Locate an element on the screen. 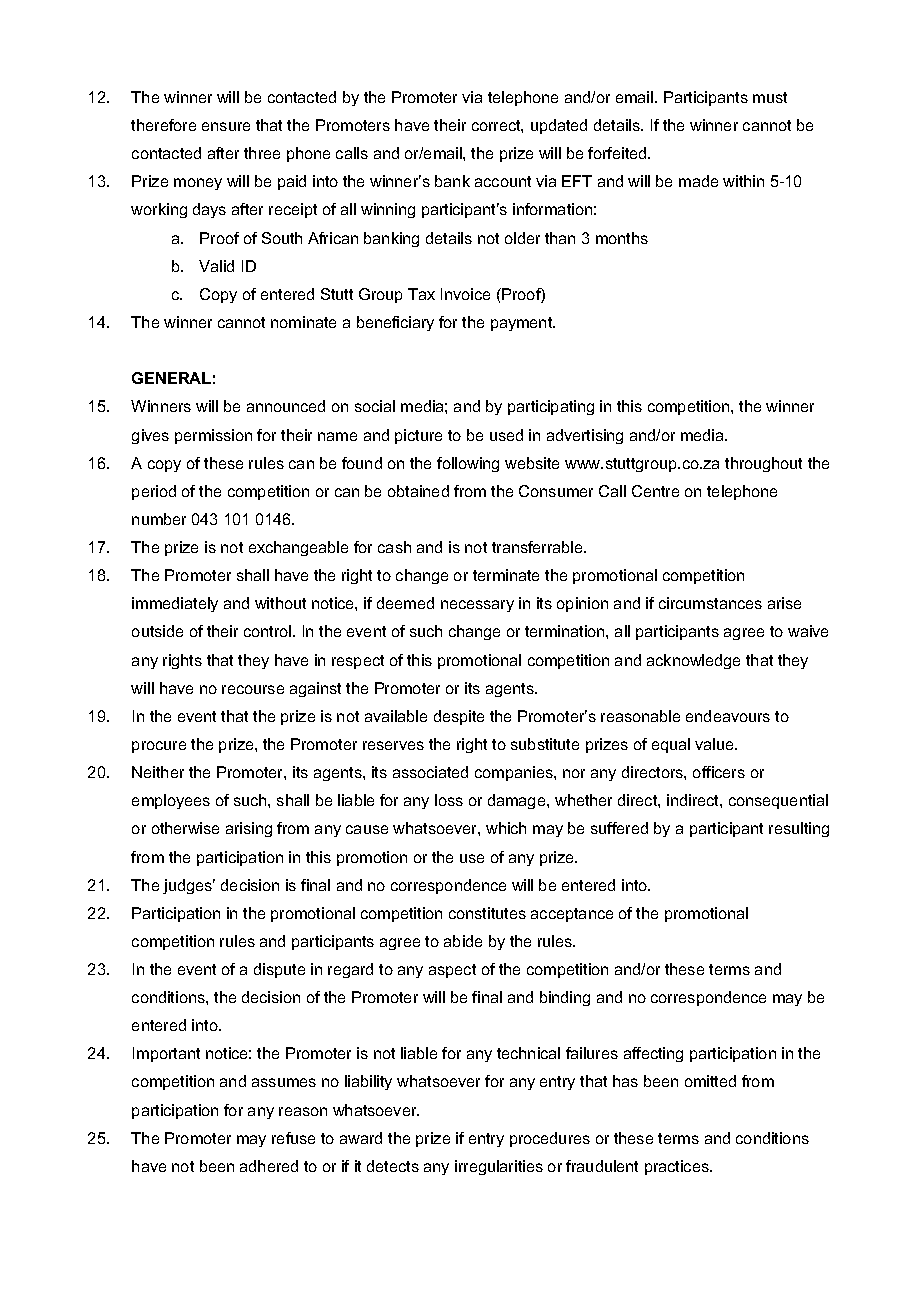  practices is located at coordinates (678, 1167).
